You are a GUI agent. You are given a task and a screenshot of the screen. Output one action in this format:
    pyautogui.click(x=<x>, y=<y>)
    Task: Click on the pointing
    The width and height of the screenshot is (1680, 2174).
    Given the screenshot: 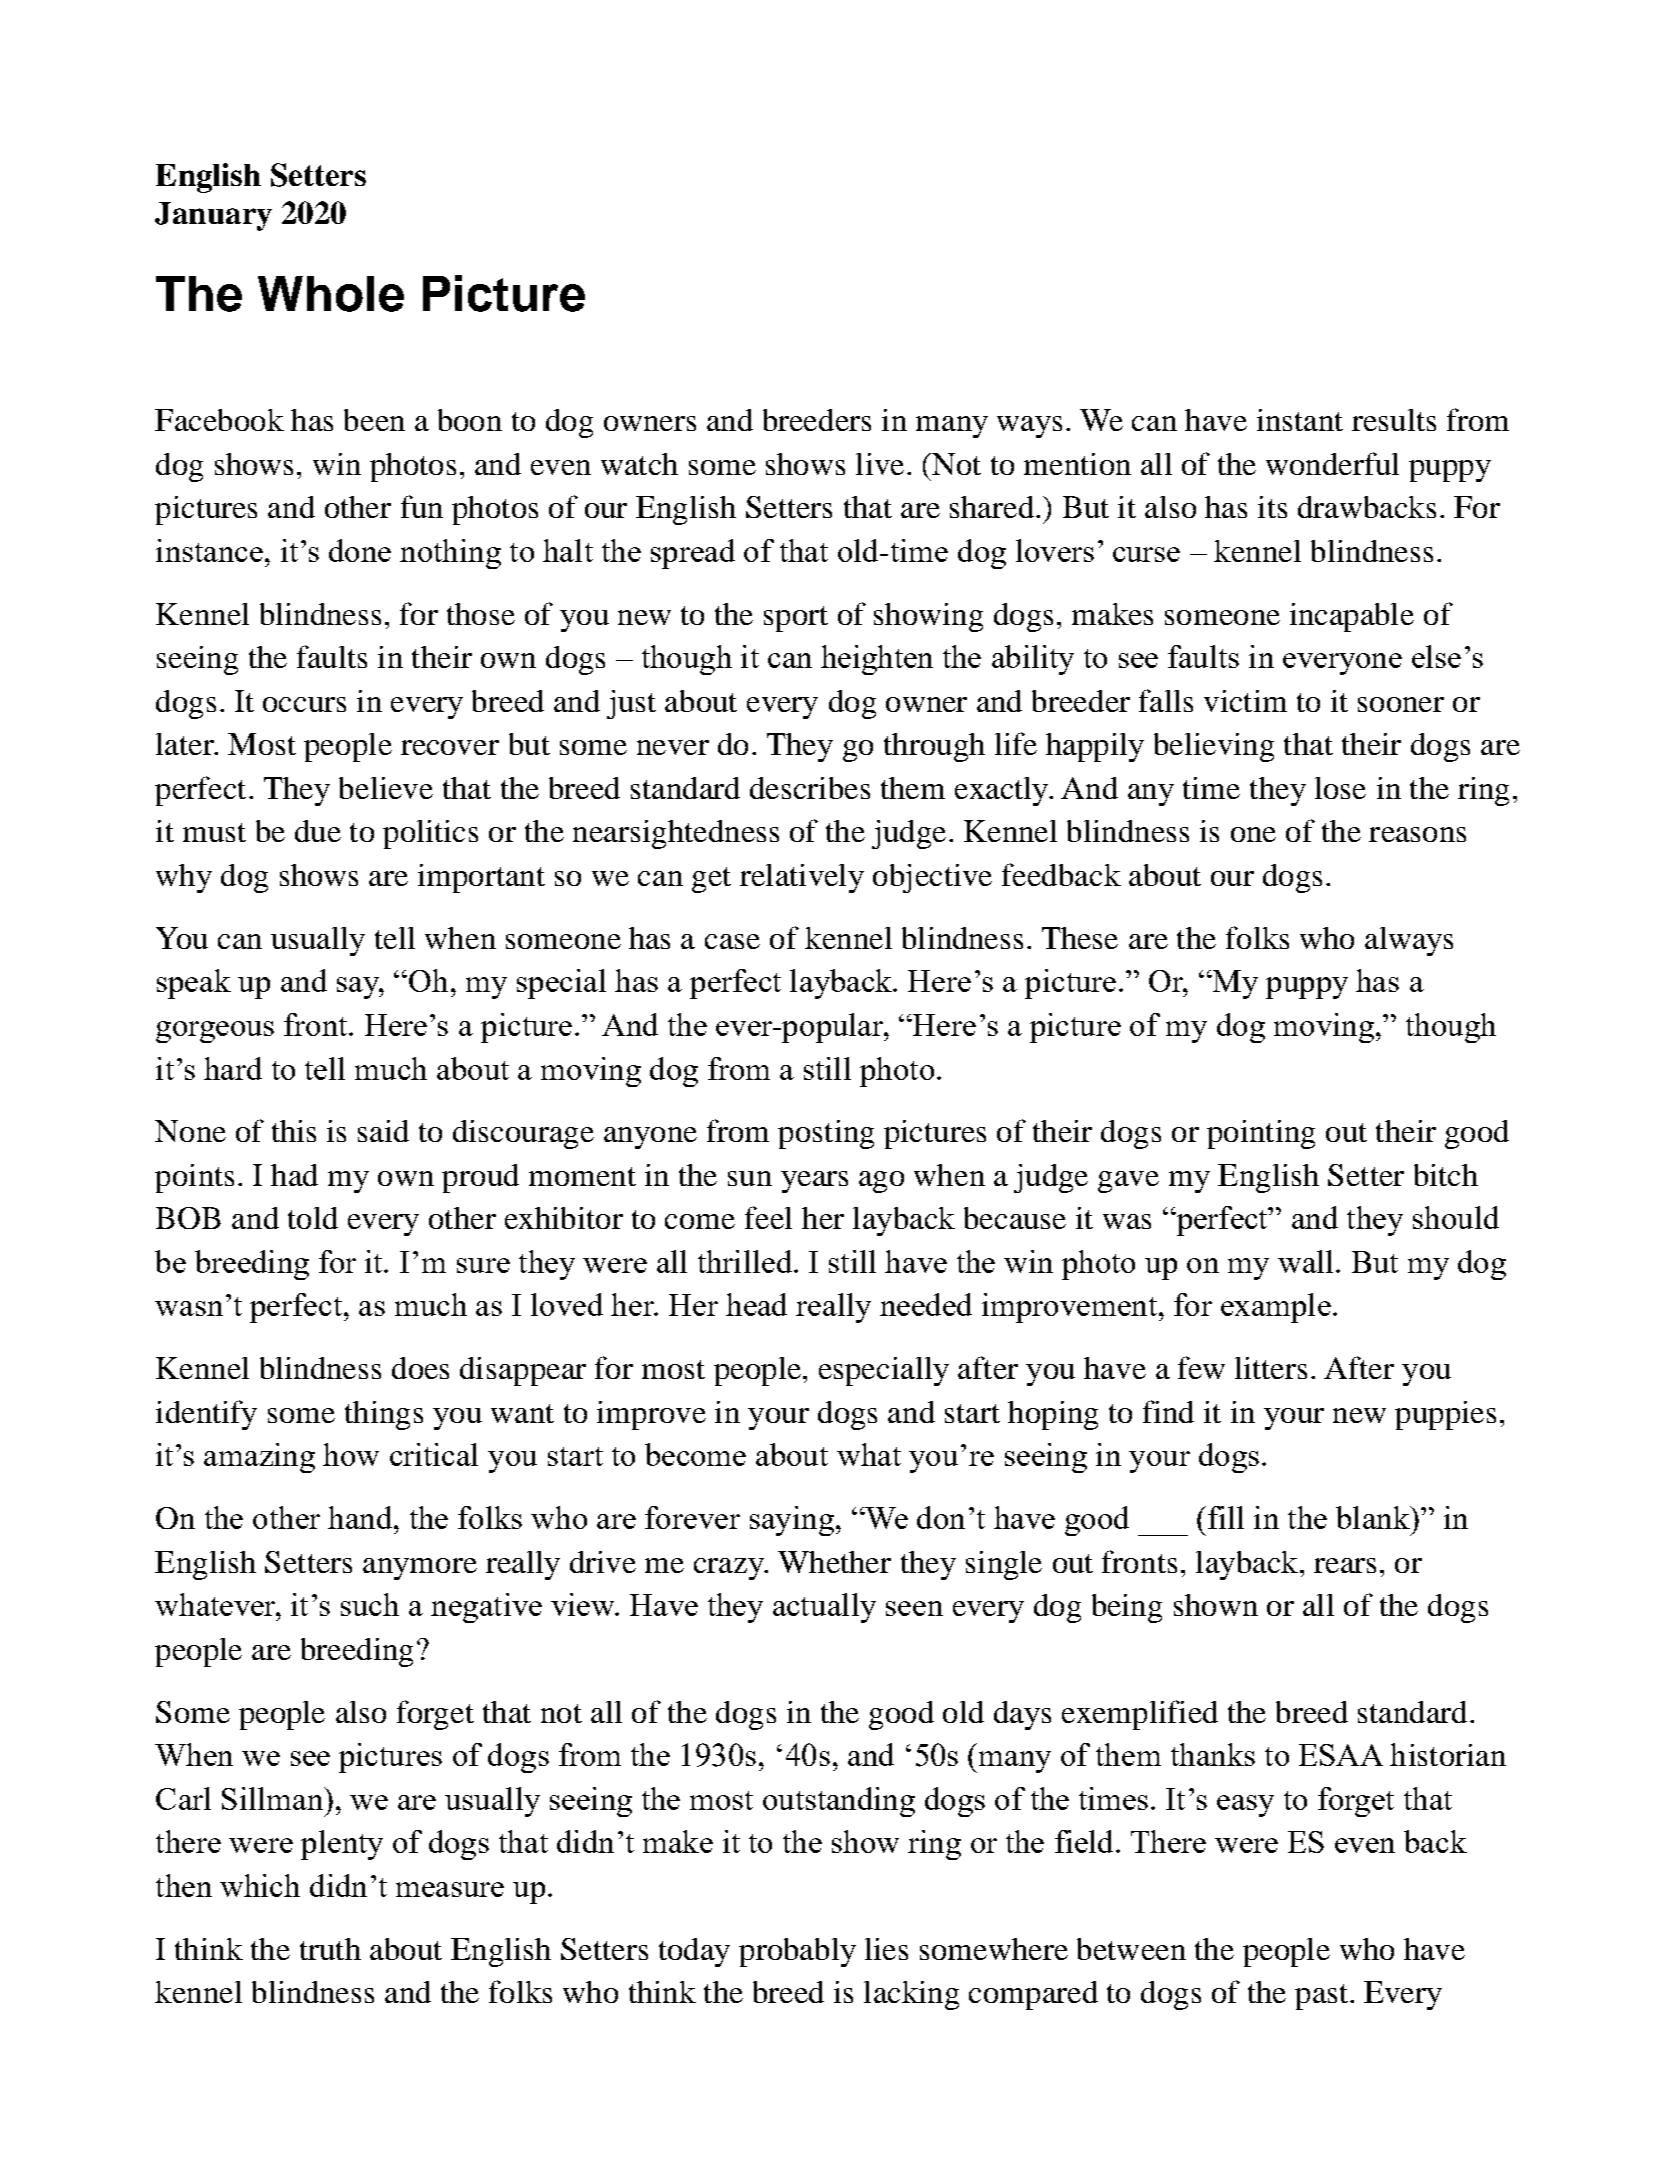 What is the action you would take?
    pyautogui.click(x=1261, y=1134)
